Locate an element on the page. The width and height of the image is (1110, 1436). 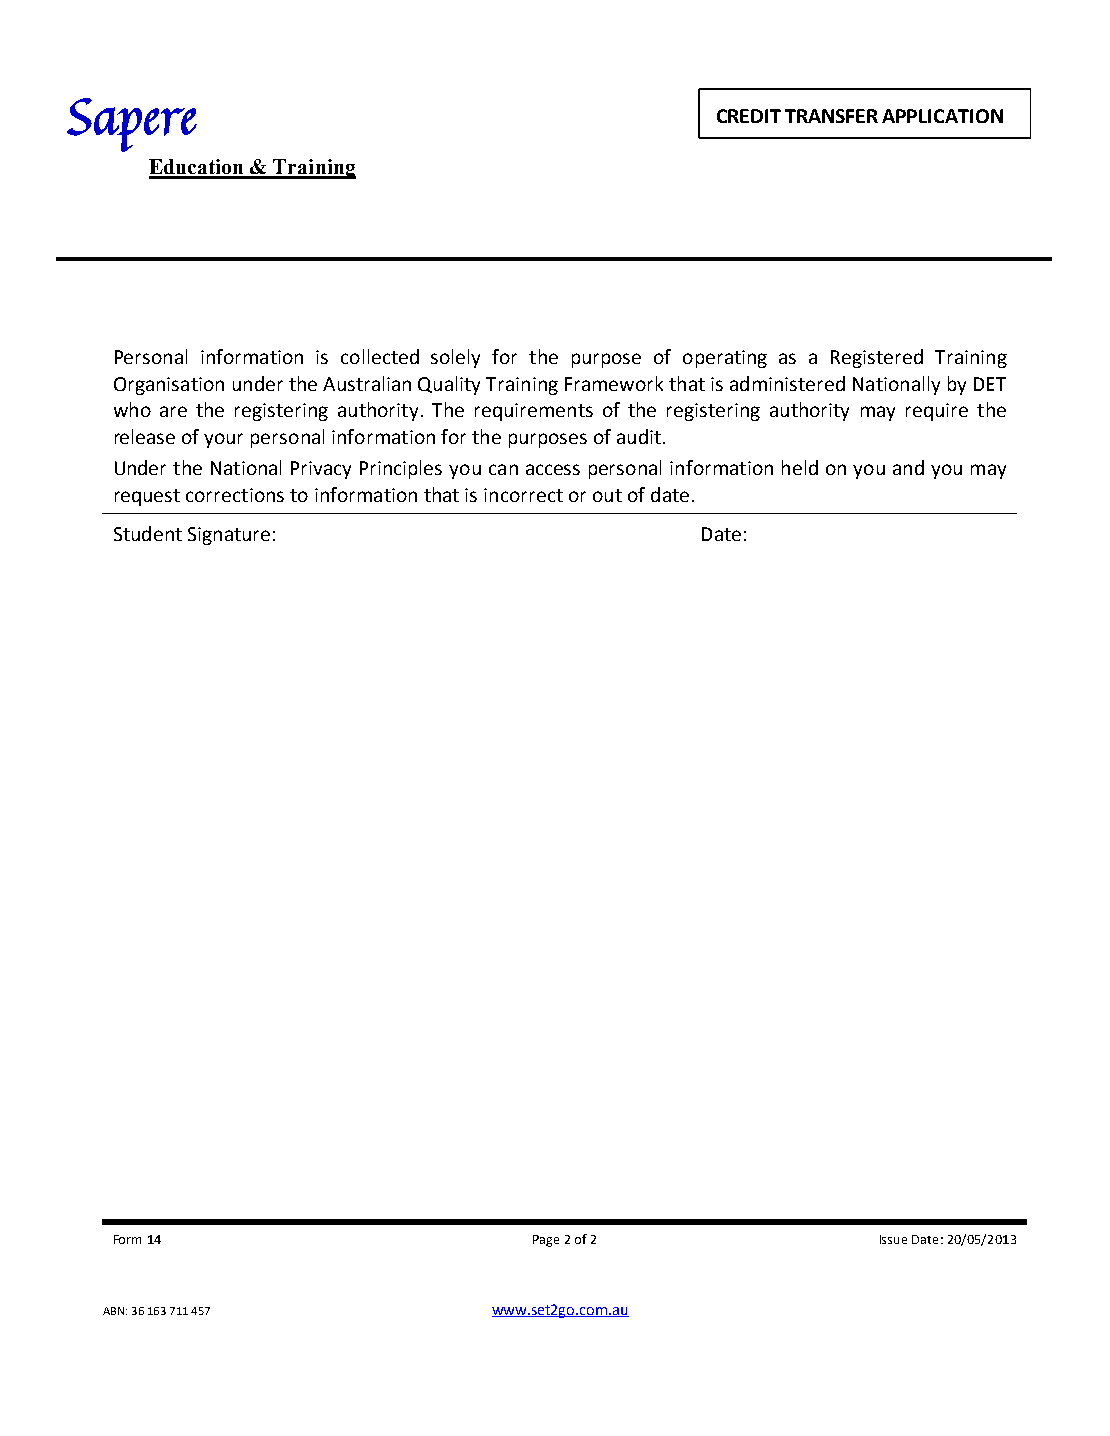
and is located at coordinates (908, 467).
